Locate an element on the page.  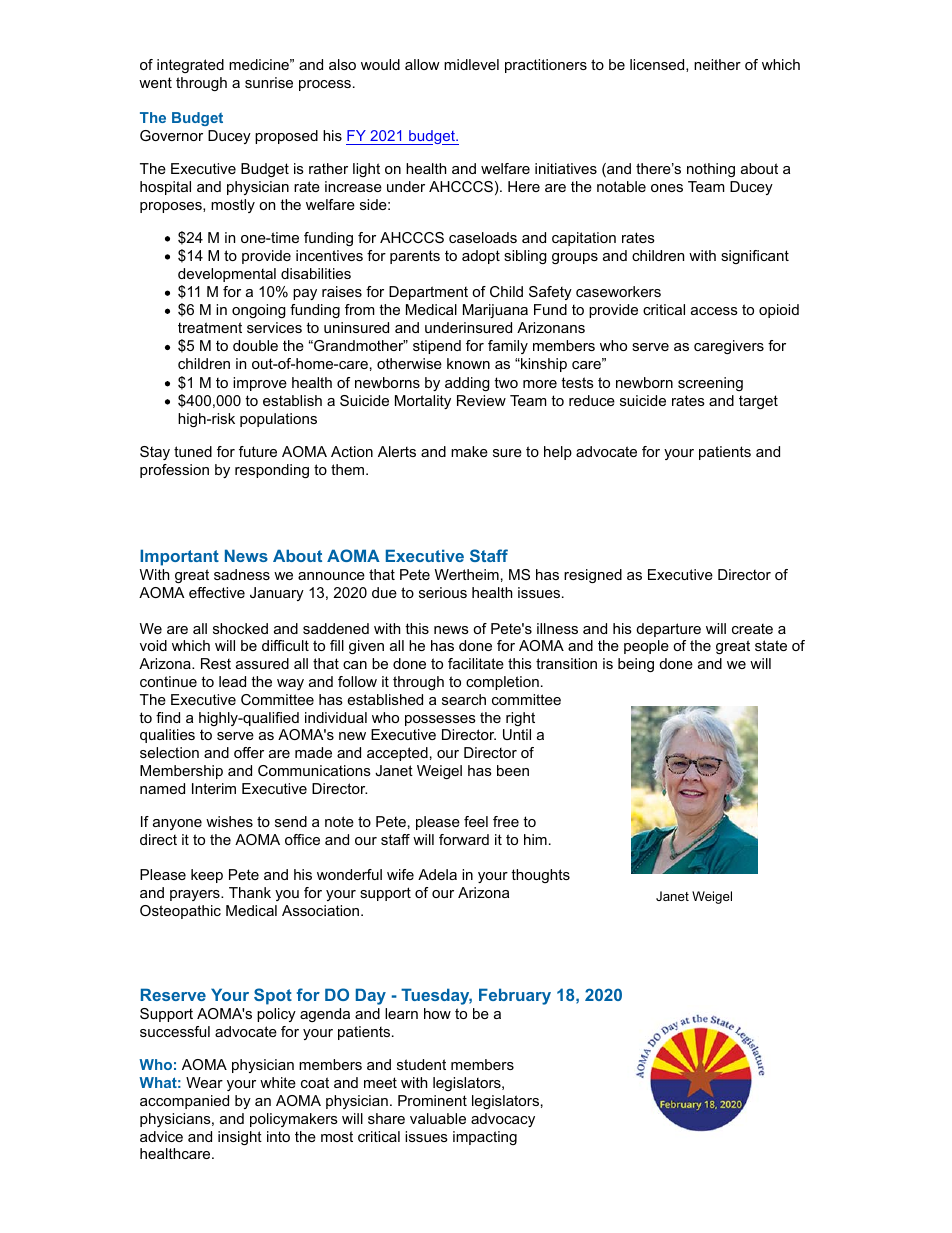
sunrise is located at coordinates (269, 82).
